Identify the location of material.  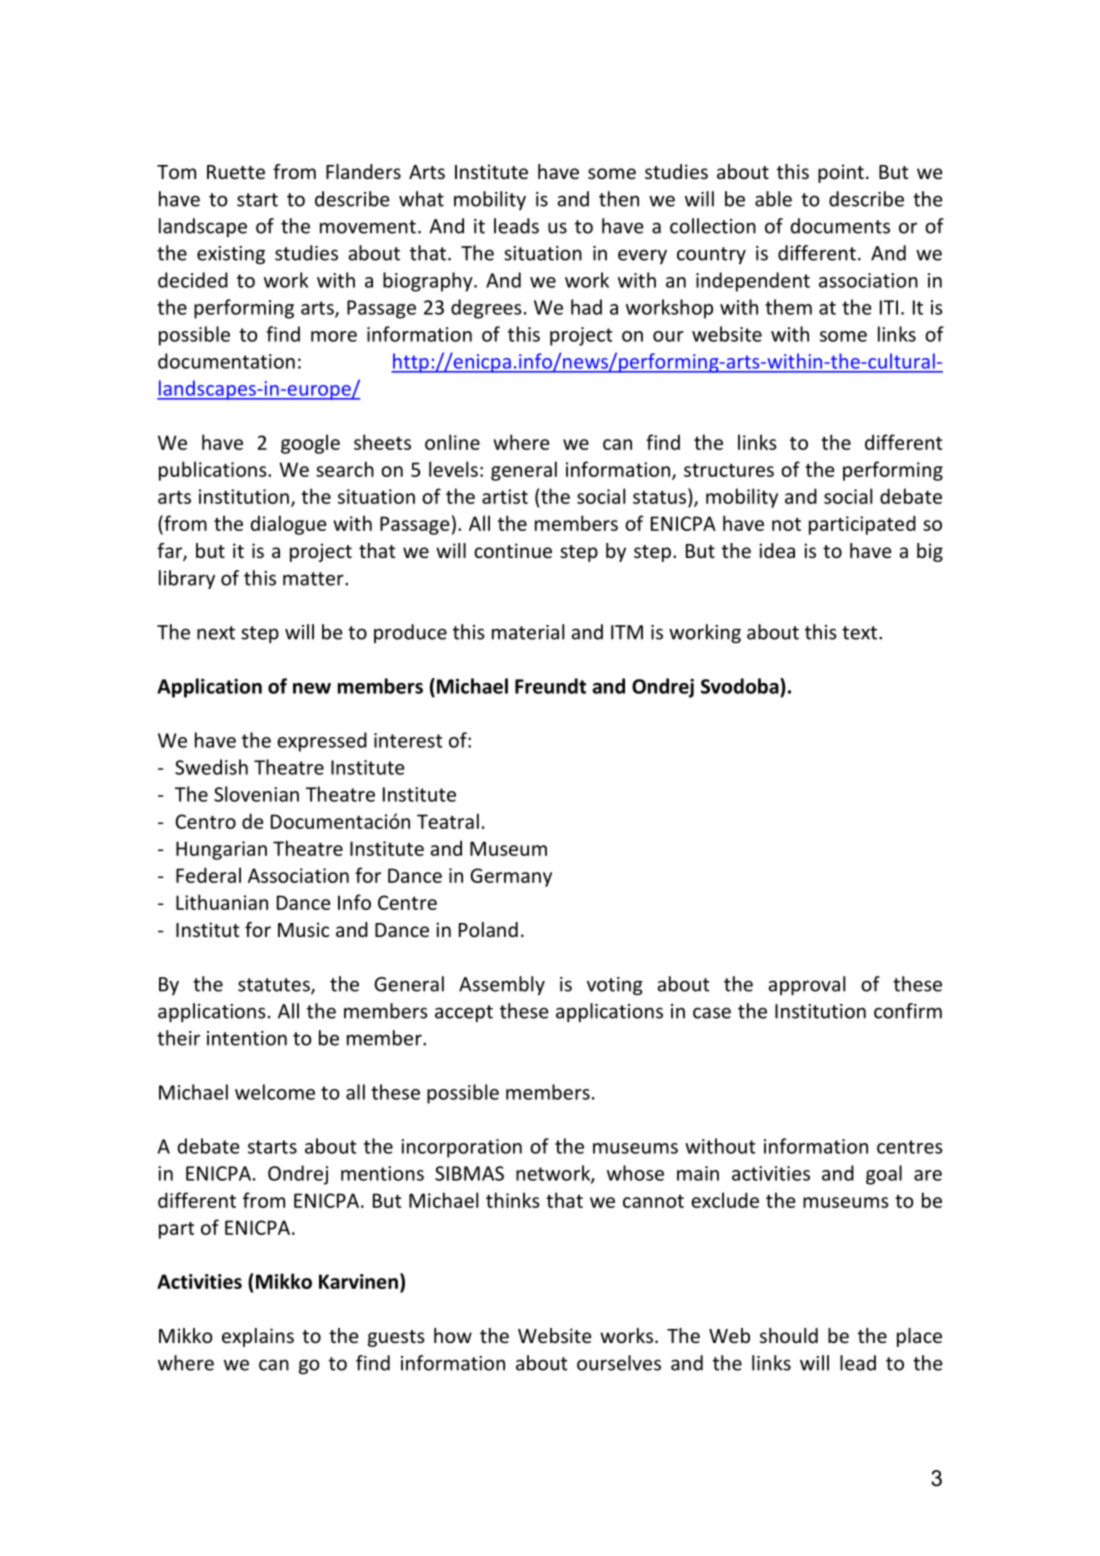
(528, 632).
